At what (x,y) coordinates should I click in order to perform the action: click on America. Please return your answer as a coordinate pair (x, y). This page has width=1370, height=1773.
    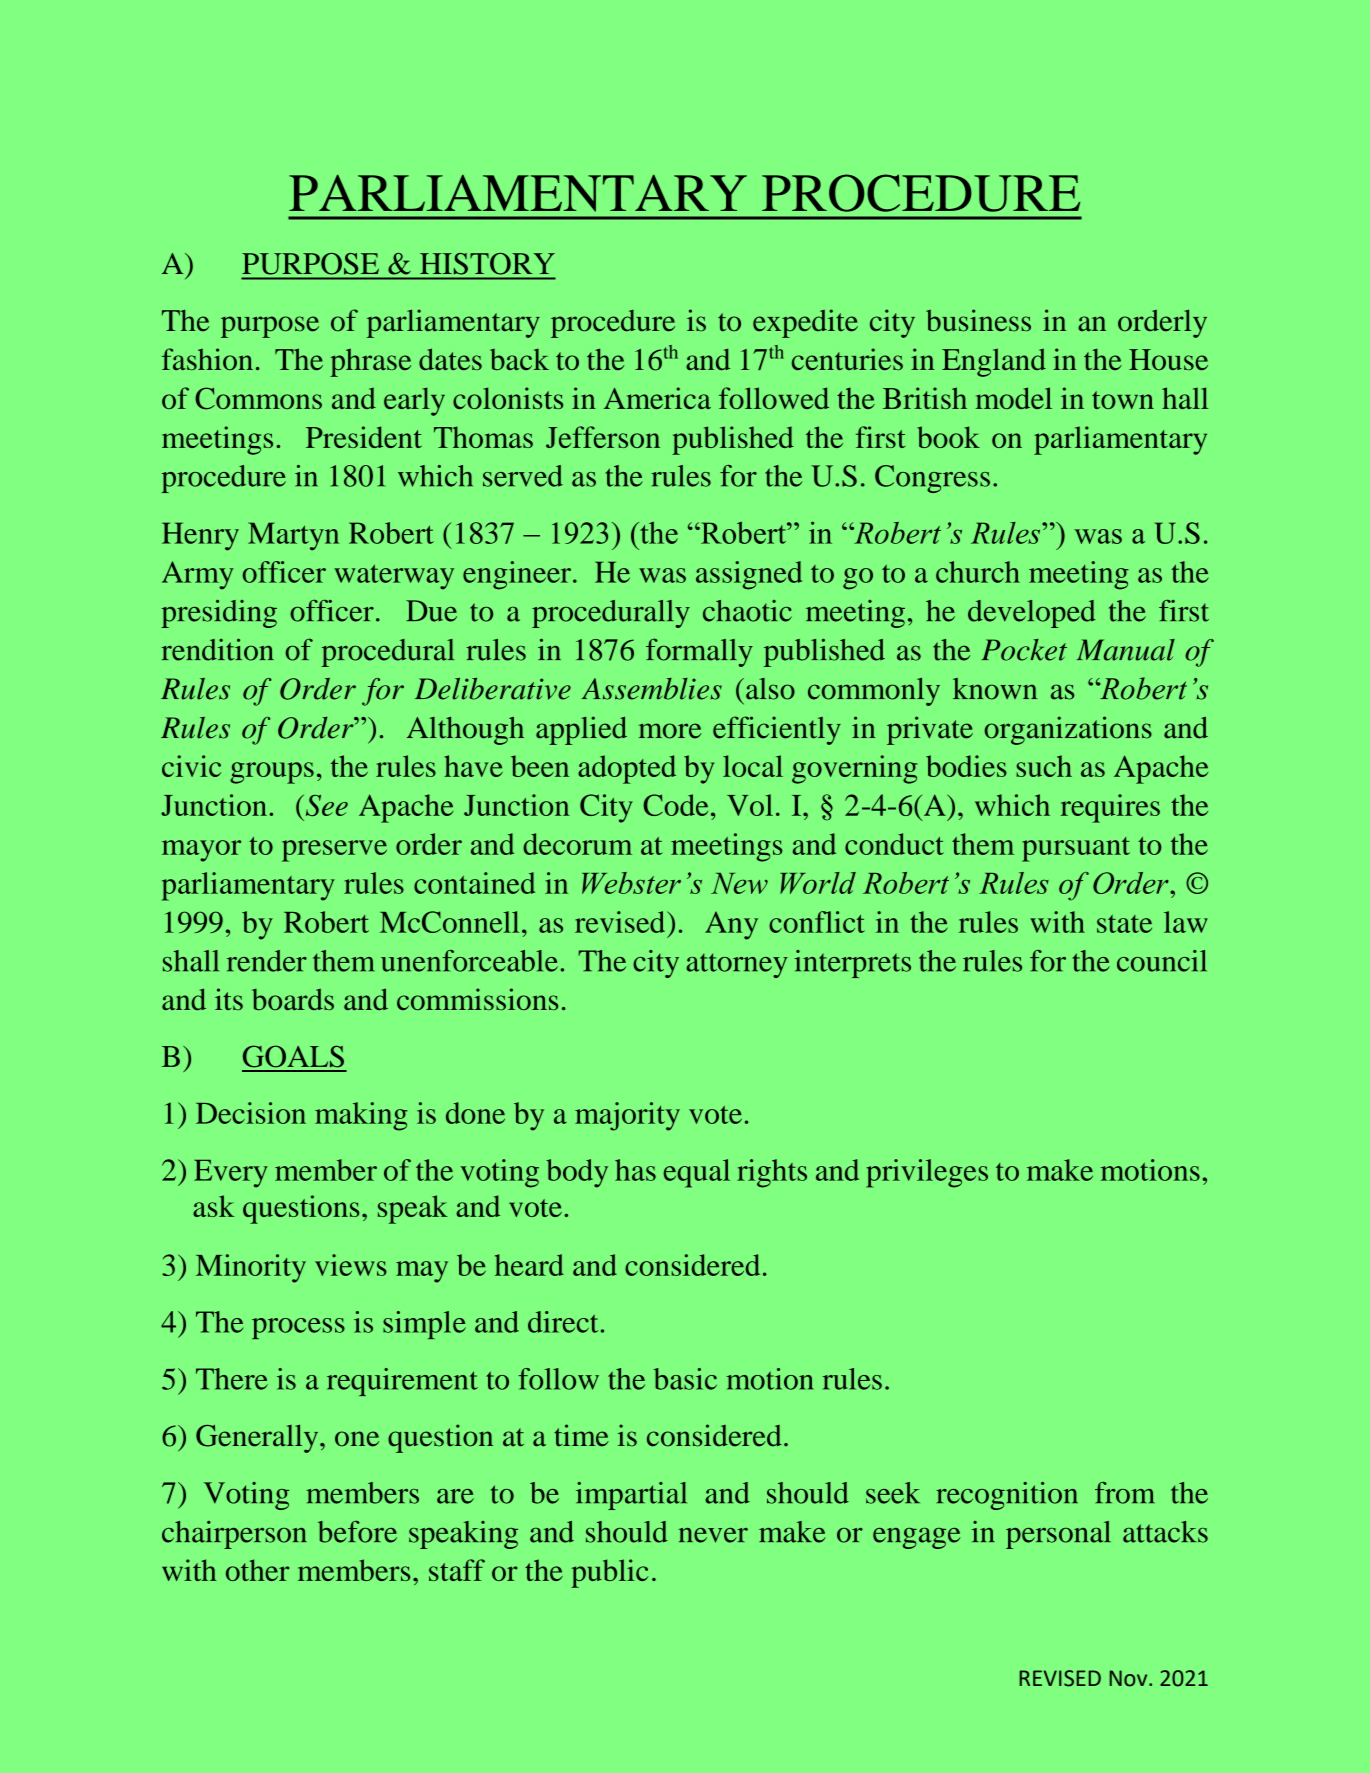
    Looking at the image, I should click on (657, 398).
